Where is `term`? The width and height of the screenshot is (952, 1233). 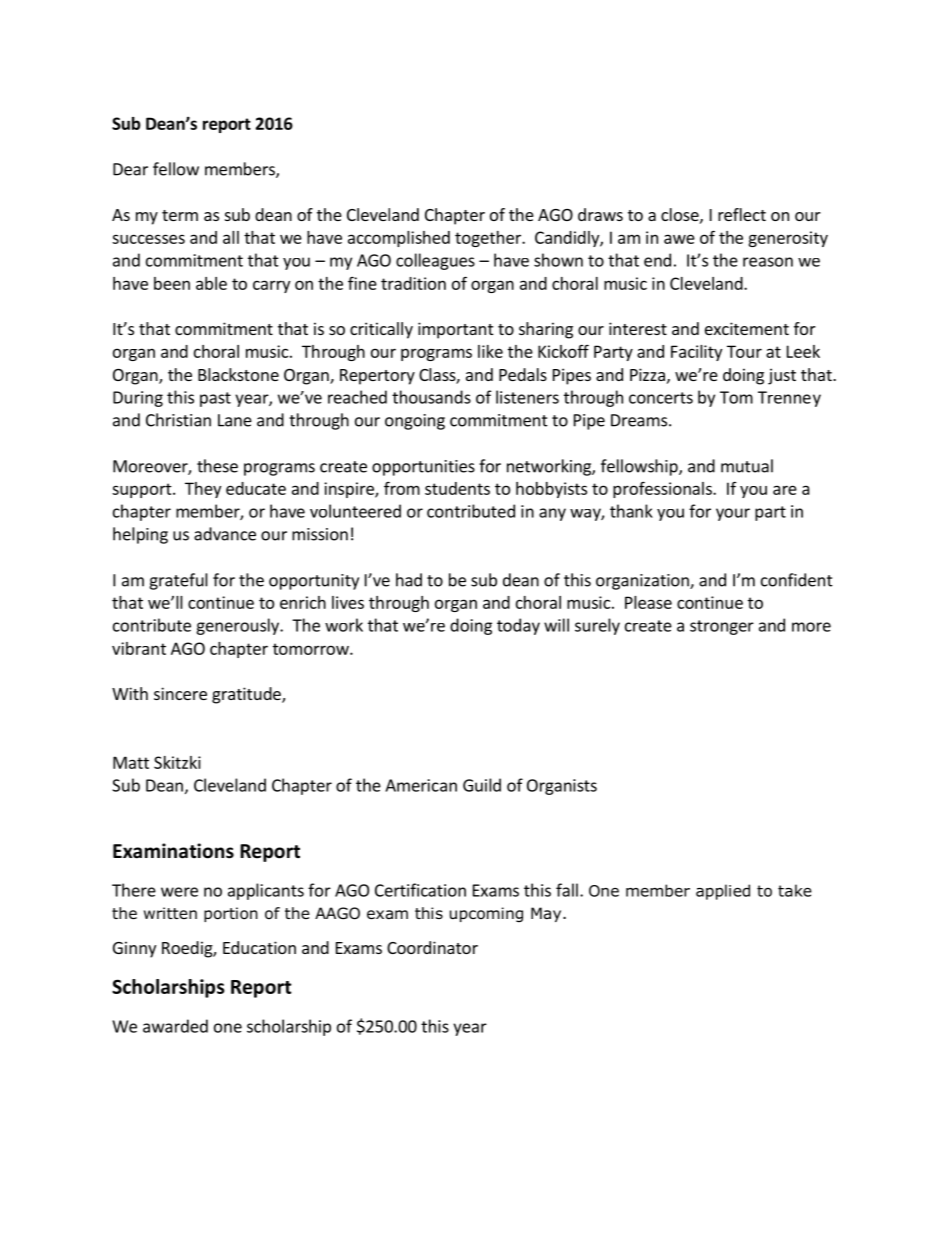 term is located at coordinates (180, 215).
